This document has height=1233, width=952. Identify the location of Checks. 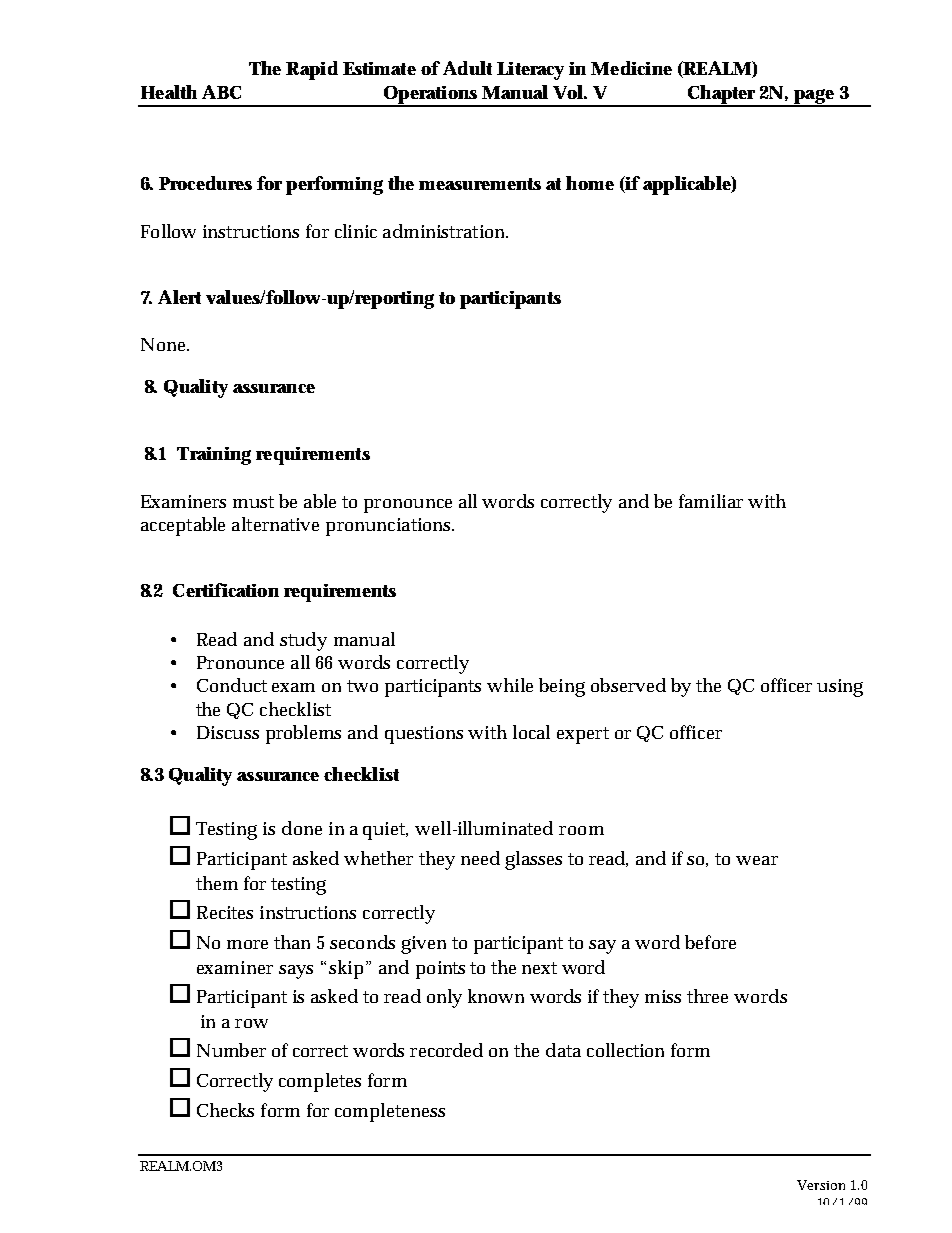
(225, 1110).
